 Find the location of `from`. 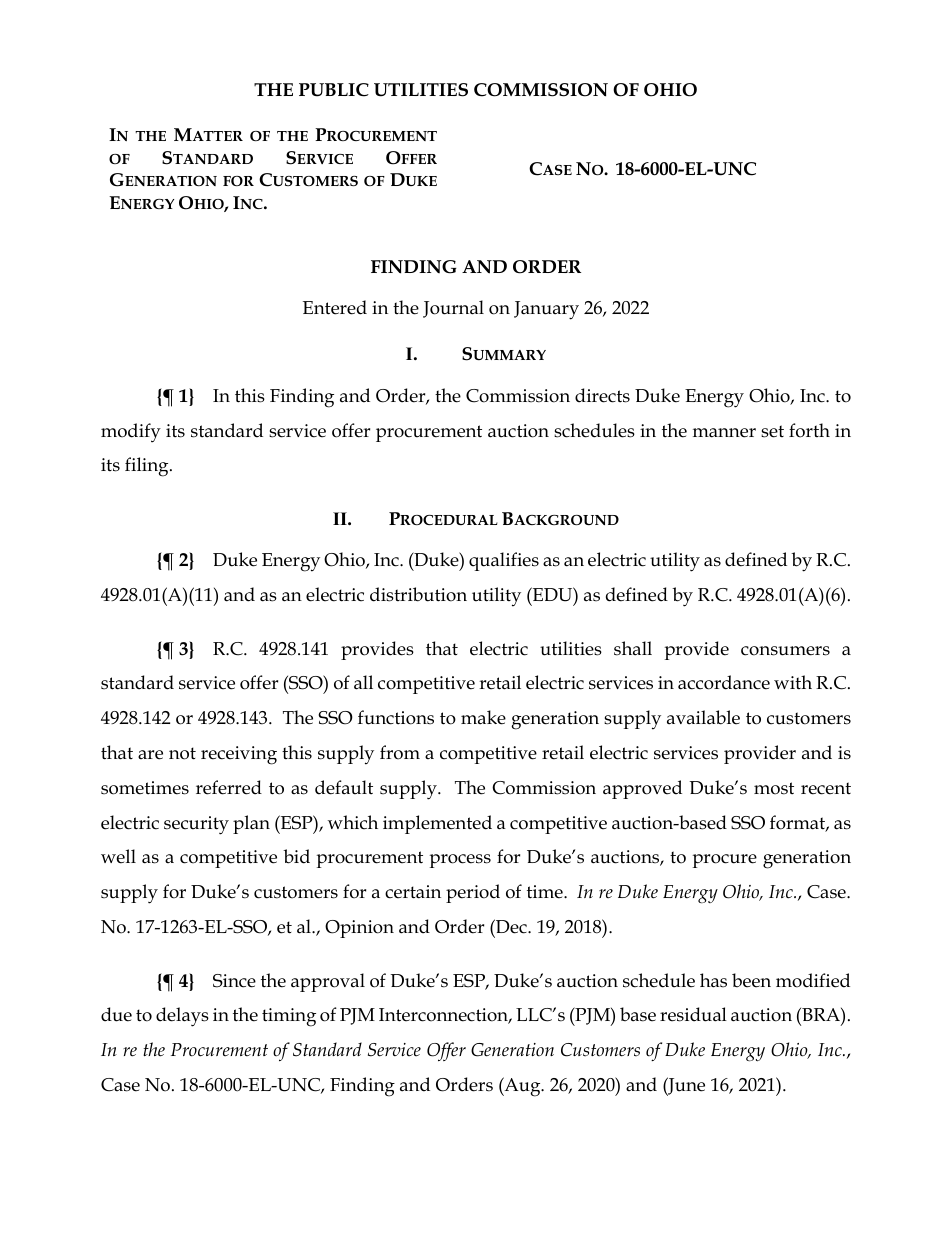

from is located at coordinates (400, 752).
